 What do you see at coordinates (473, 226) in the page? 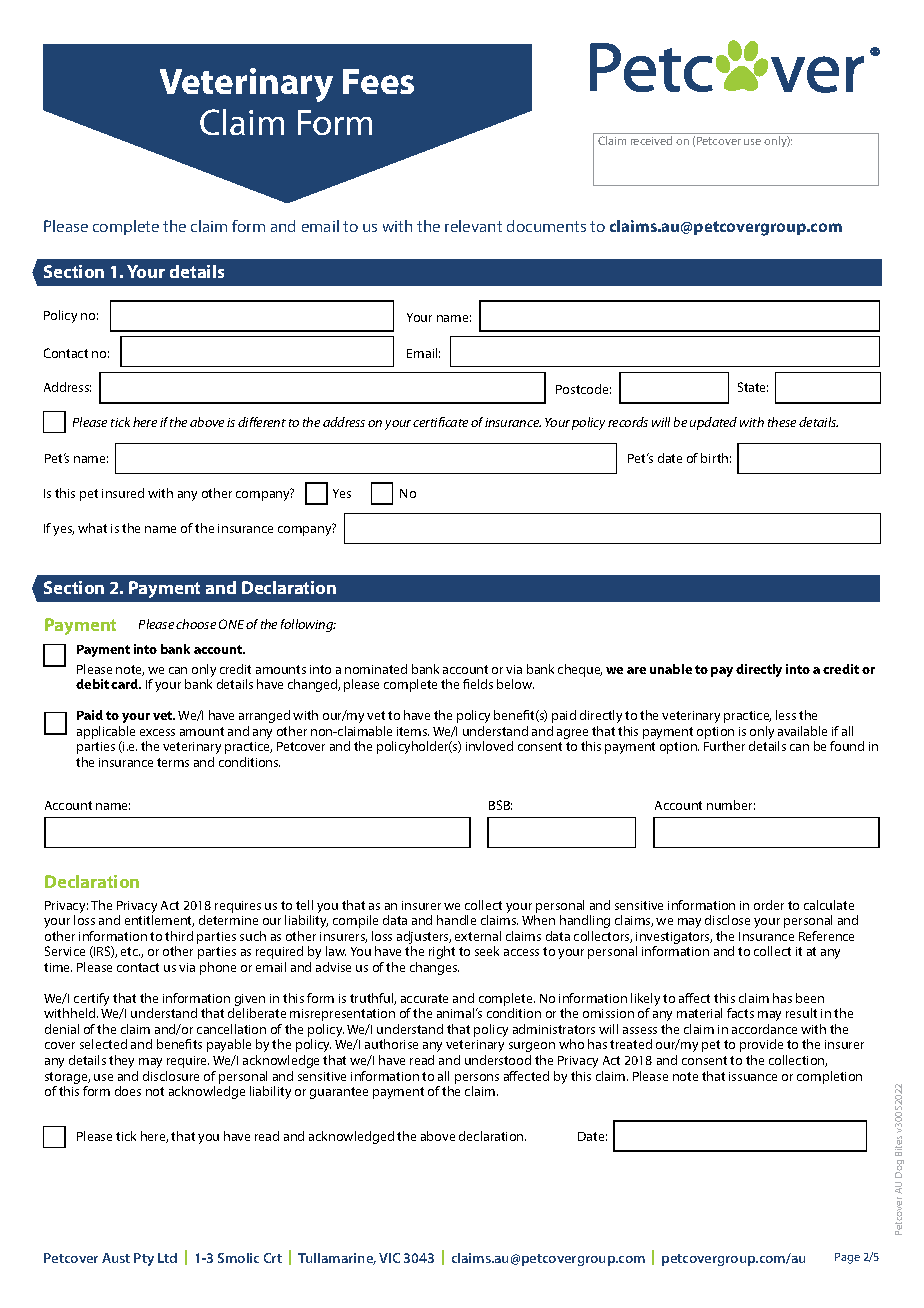
I see `relevant` at bounding box center [473, 226].
